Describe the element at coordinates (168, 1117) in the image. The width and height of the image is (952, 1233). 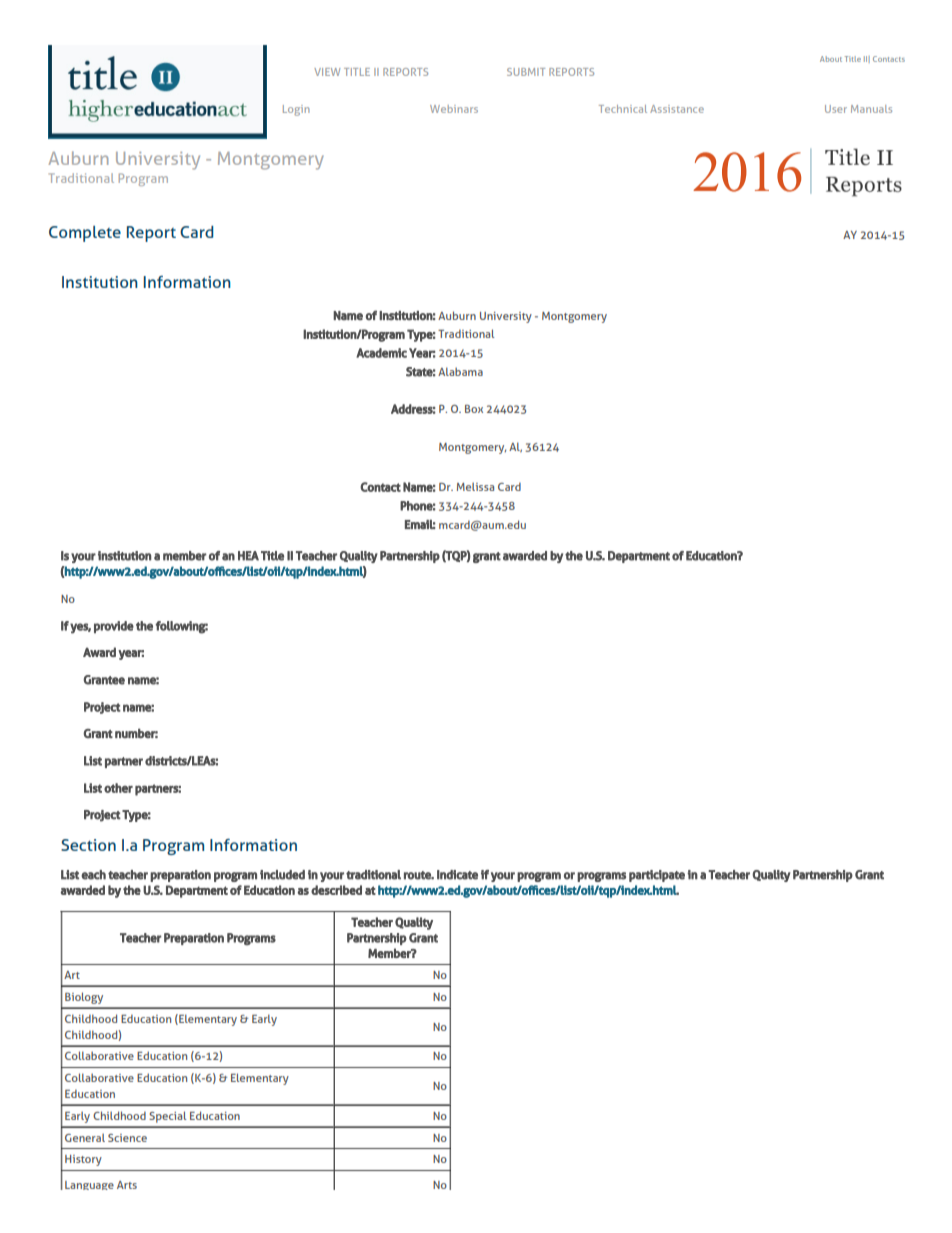
I see `Special` at that location.
